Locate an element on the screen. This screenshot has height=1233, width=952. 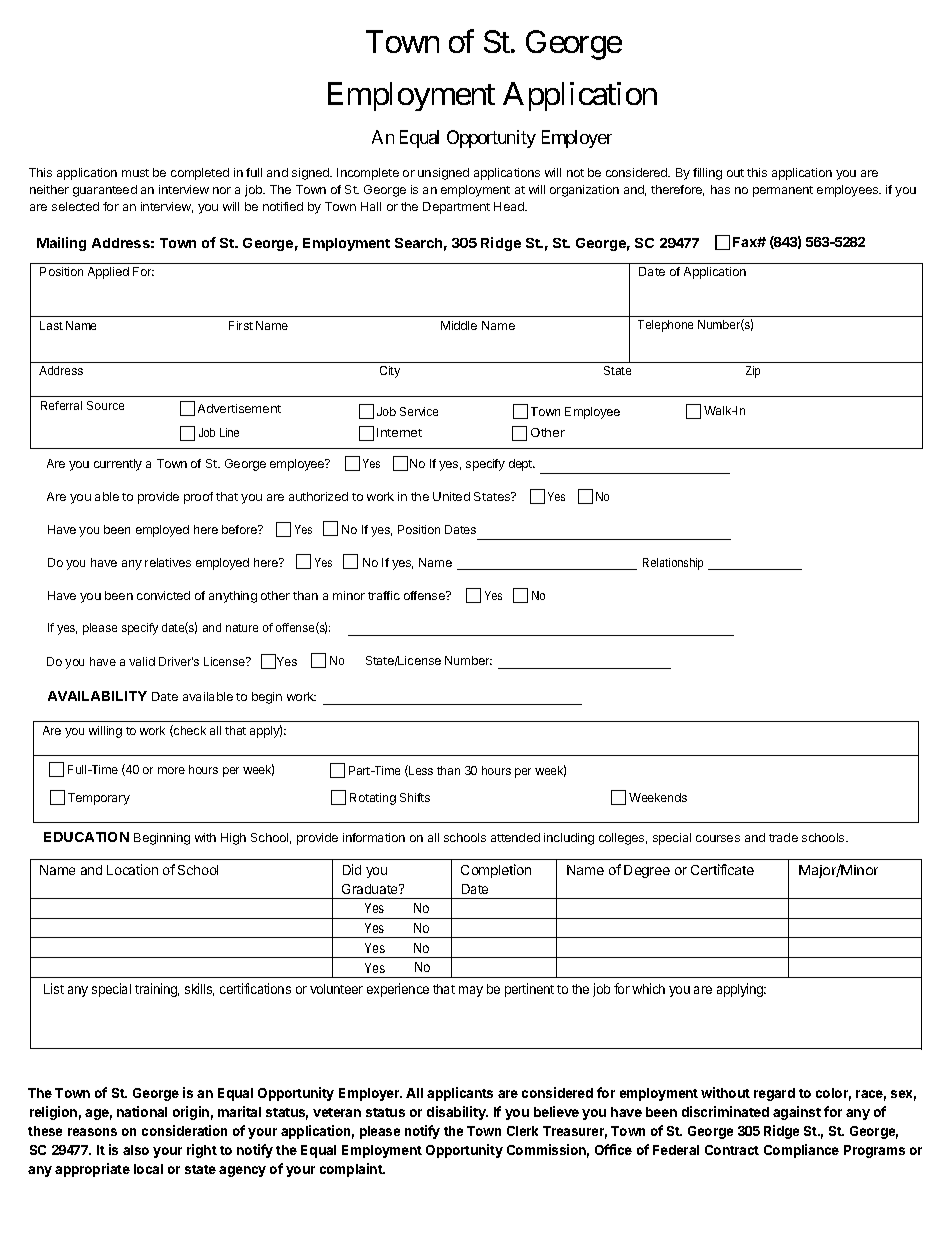
permanent is located at coordinates (783, 191).
